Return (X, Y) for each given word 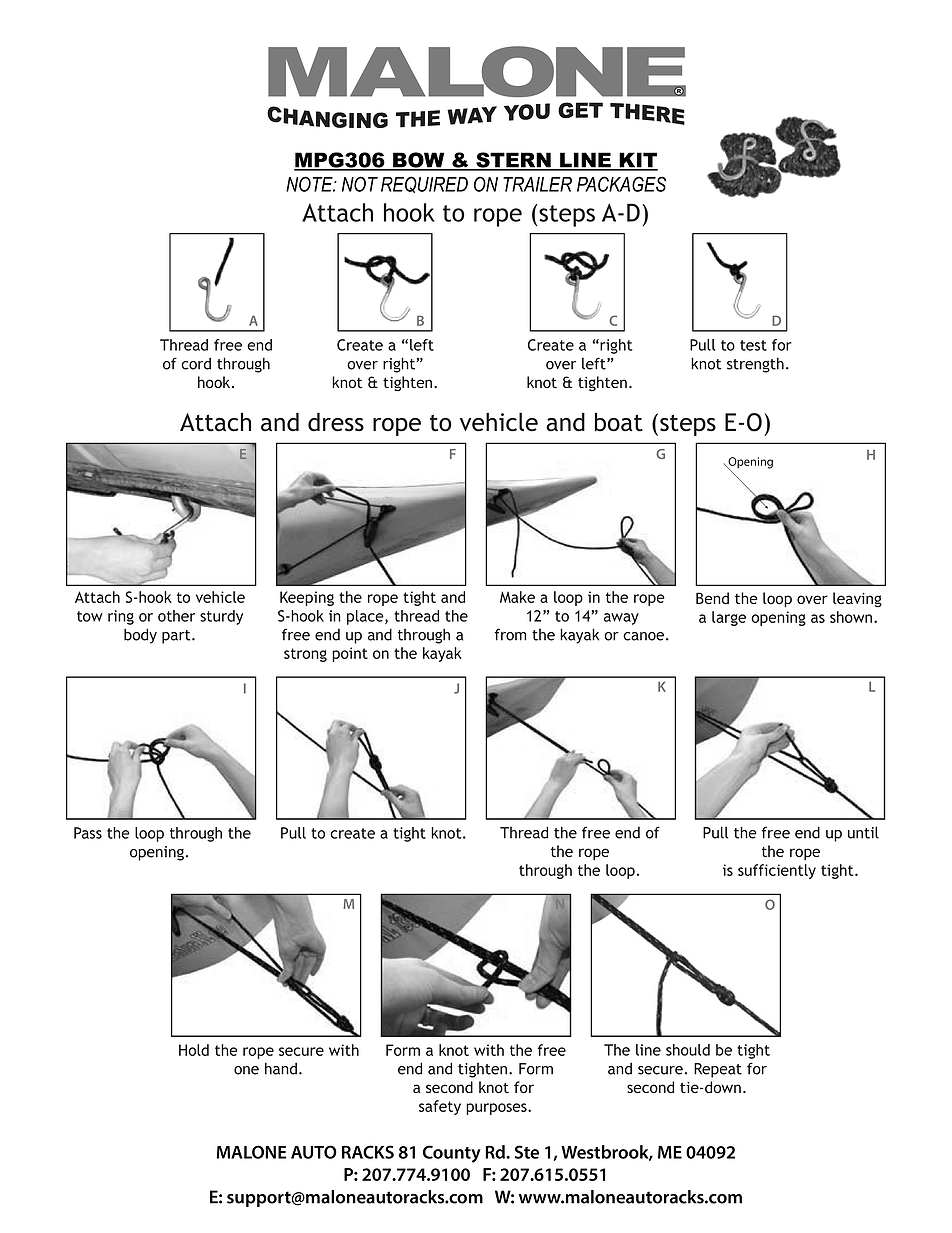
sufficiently (777, 871)
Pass (88, 833)
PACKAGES (621, 184)
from (510, 634)
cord (196, 363)
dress (336, 422)
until (863, 832)
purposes (497, 1109)
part (177, 637)
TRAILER (537, 184)
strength (755, 365)
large (729, 618)
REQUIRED (424, 184)
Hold (194, 1050)
